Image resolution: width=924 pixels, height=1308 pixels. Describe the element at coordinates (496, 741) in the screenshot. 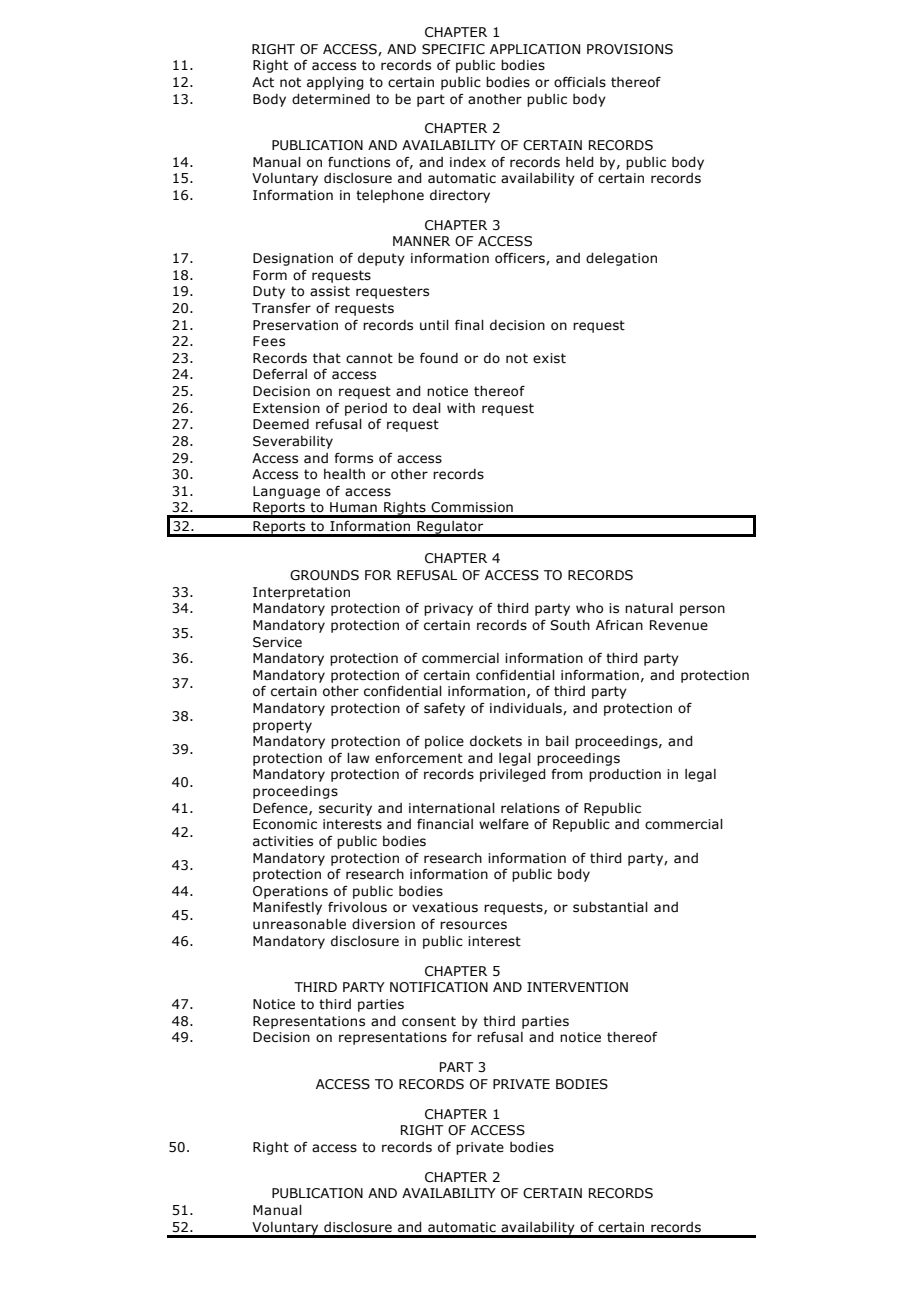

I see `dockets` at that location.
